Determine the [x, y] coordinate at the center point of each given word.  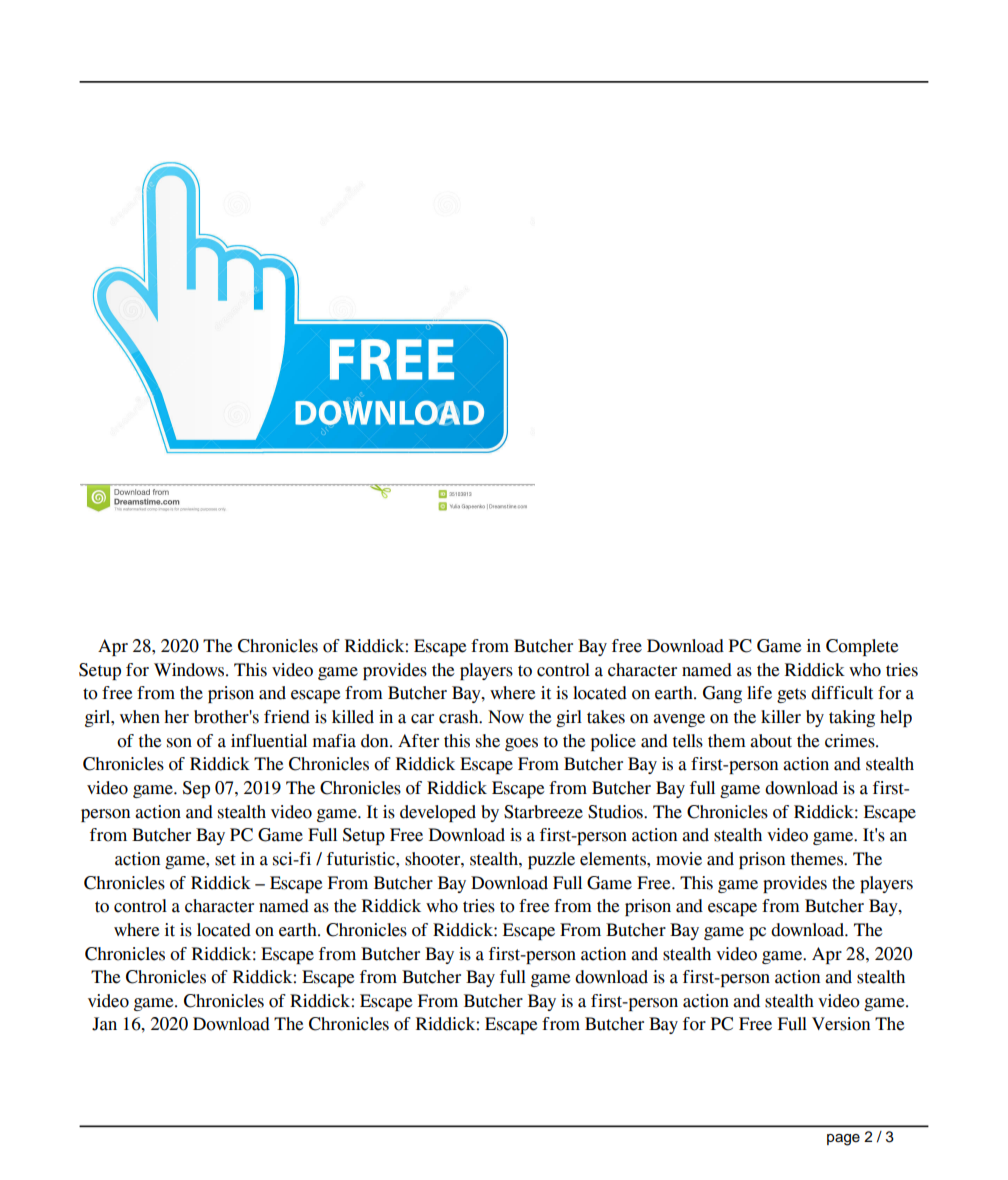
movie [679, 859]
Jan [104, 1024]
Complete [862, 647]
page [843, 1140]
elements [614, 859]
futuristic [362, 859]
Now [506, 717]
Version [841, 1024]
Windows [190, 670]
